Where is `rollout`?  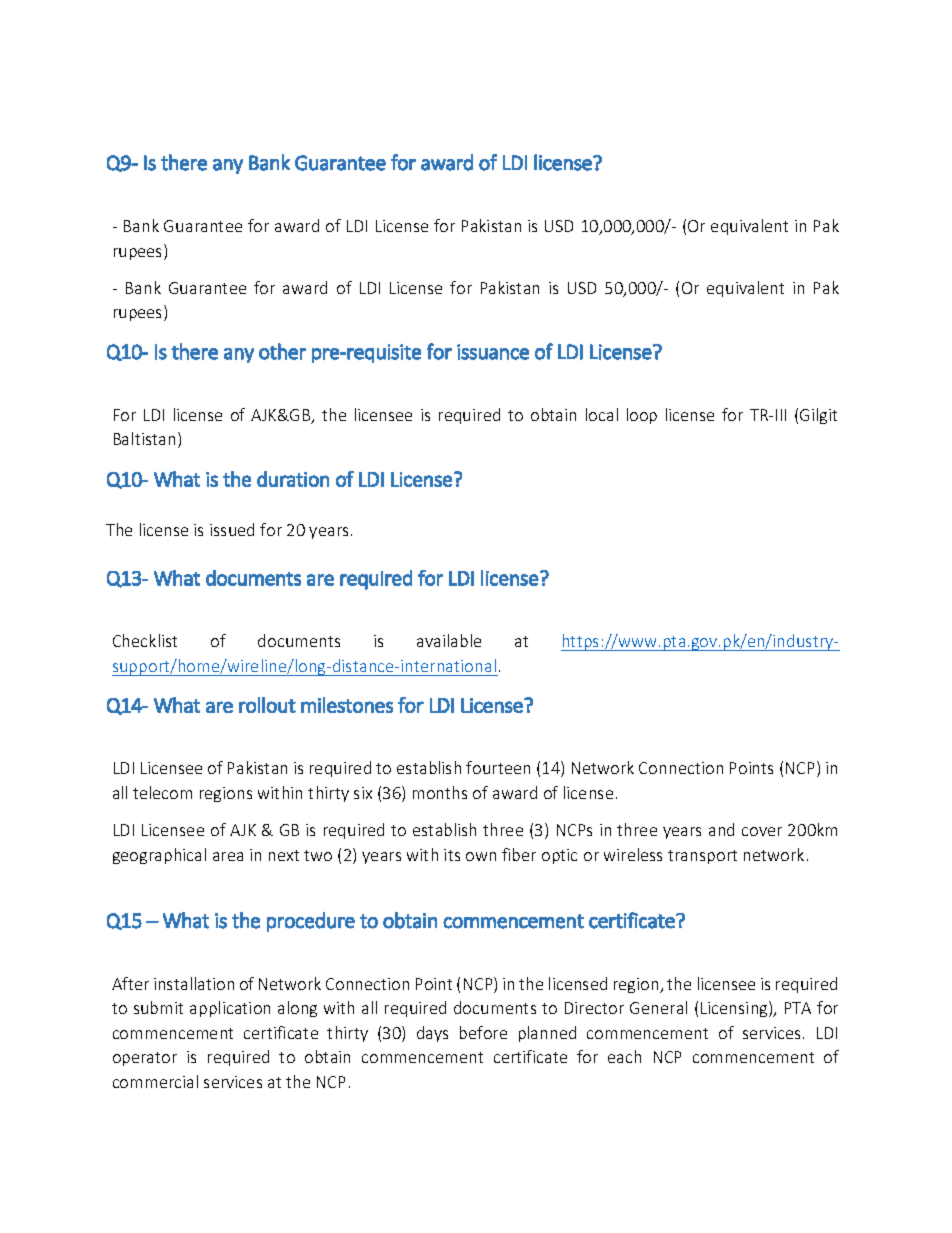
rollout is located at coordinates (267, 705).
